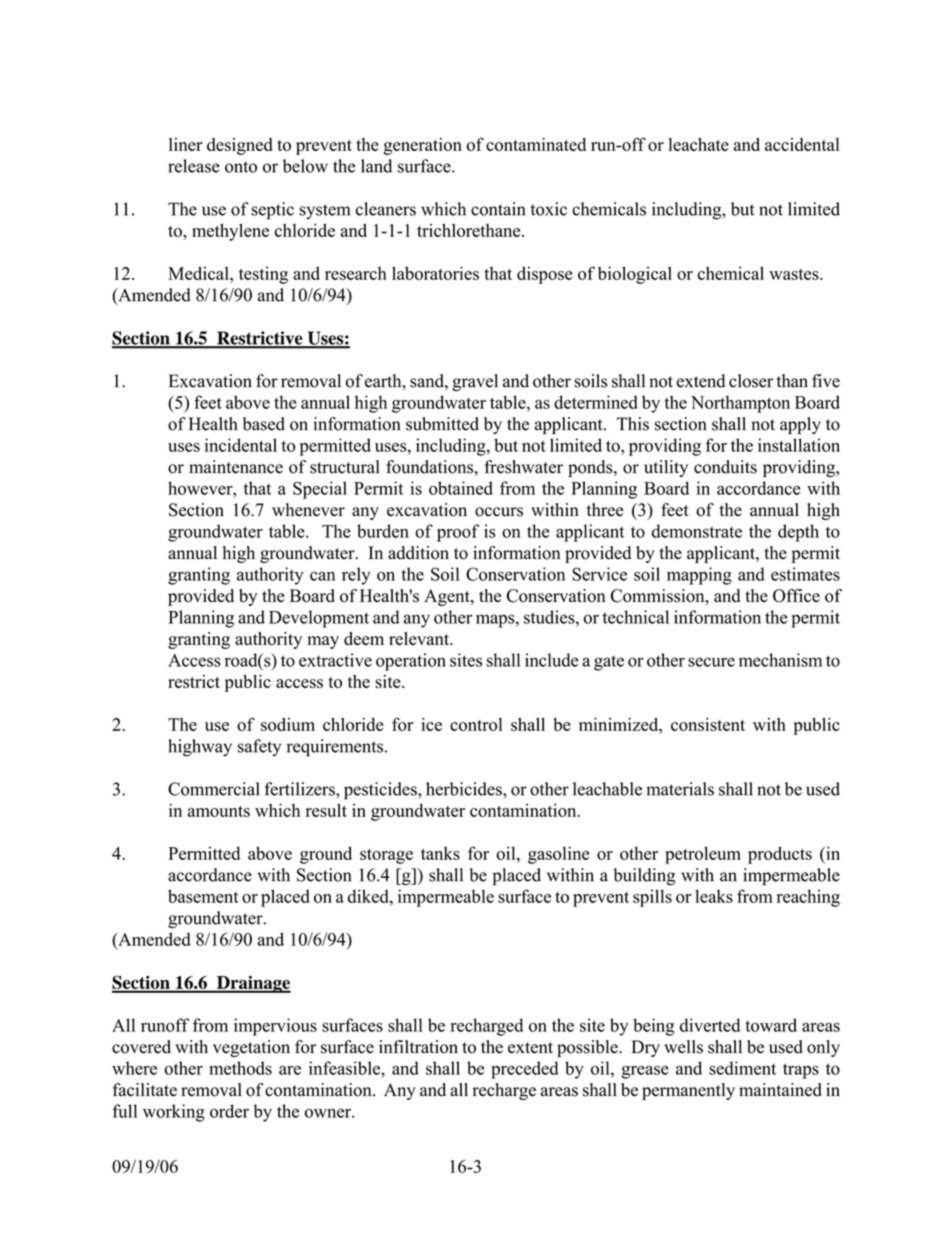 The image size is (952, 1233). Describe the element at coordinates (465, 789) in the image. I see `herbicides` at that location.
